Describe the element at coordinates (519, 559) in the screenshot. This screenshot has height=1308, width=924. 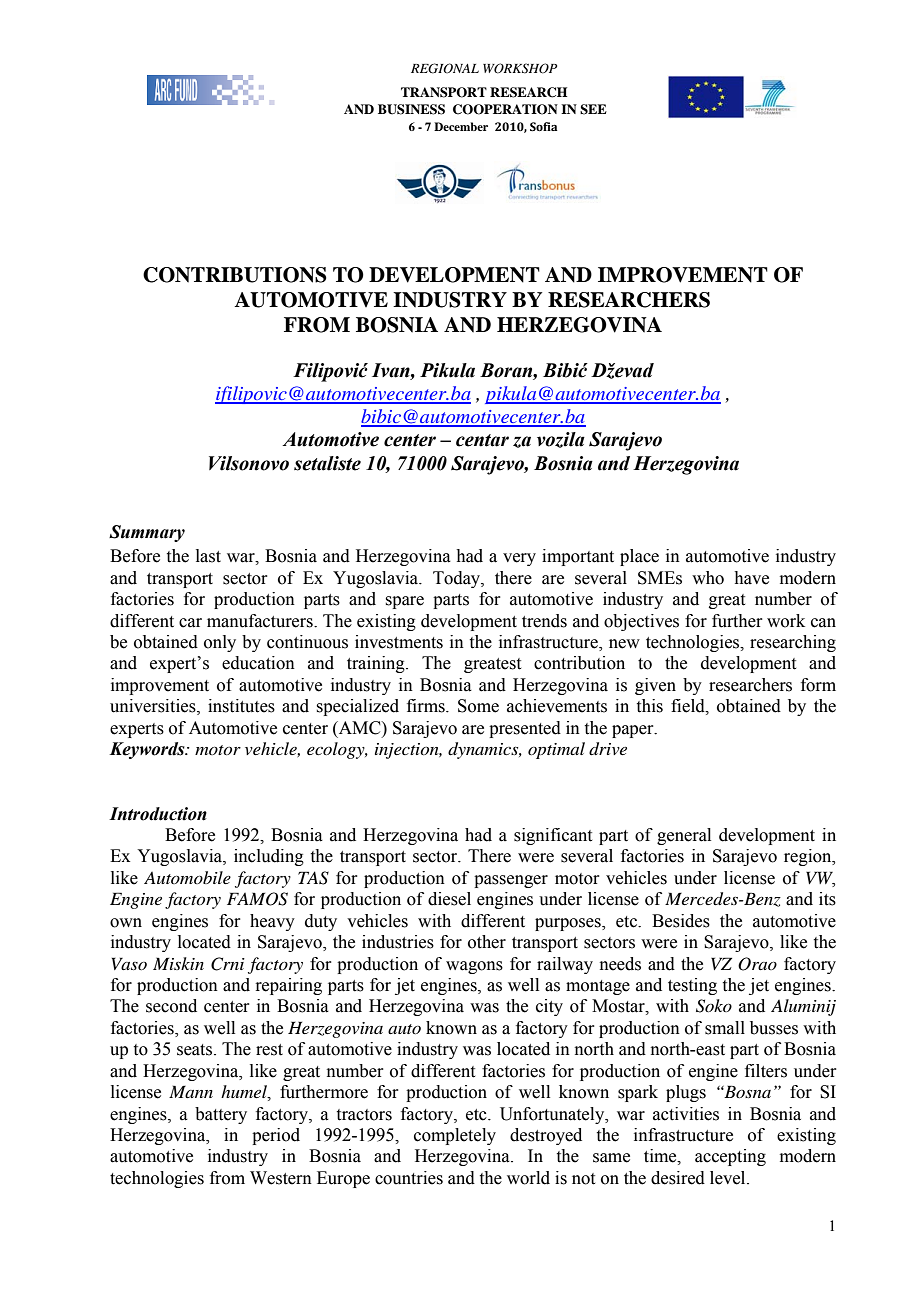
I see `very` at that location.
